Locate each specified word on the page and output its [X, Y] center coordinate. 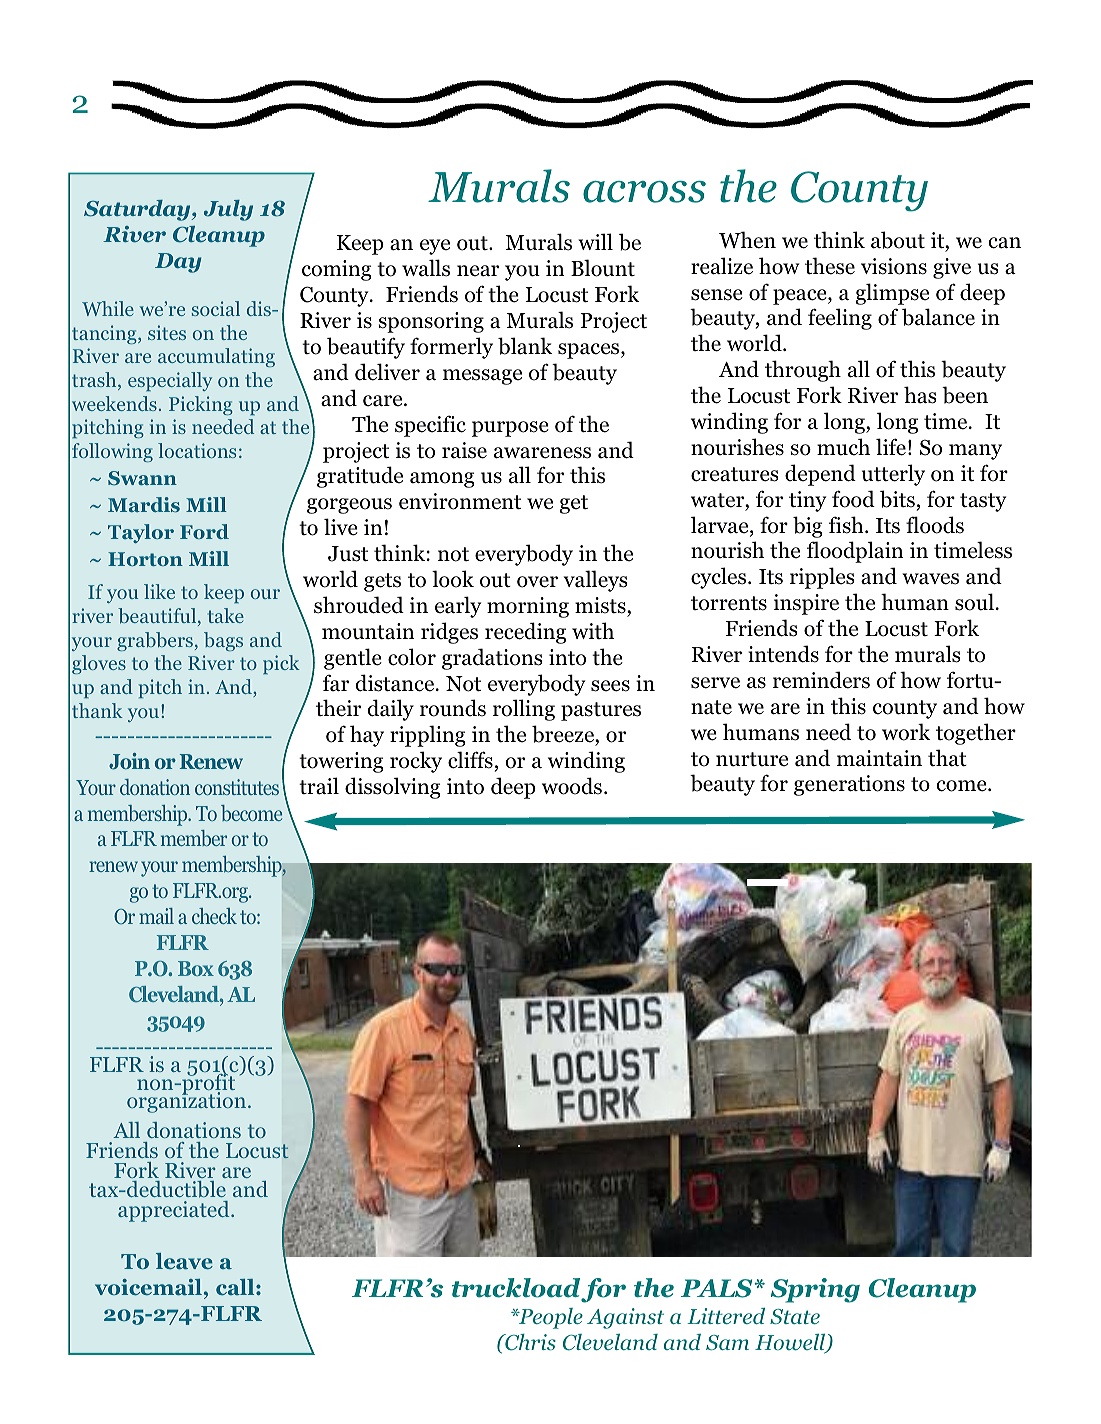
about [898, 240]
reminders [821, 680]
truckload [516, 1288]
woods [572, 786]
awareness [542, 453]
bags [223, 641]
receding [525, 633]
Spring [815, 1290]
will [595, 241]
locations [197, 450]
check [214, 916]
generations [849, 785]
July [228, 210]
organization [188, 1101]
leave [184, 1261]
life [891, 447]
